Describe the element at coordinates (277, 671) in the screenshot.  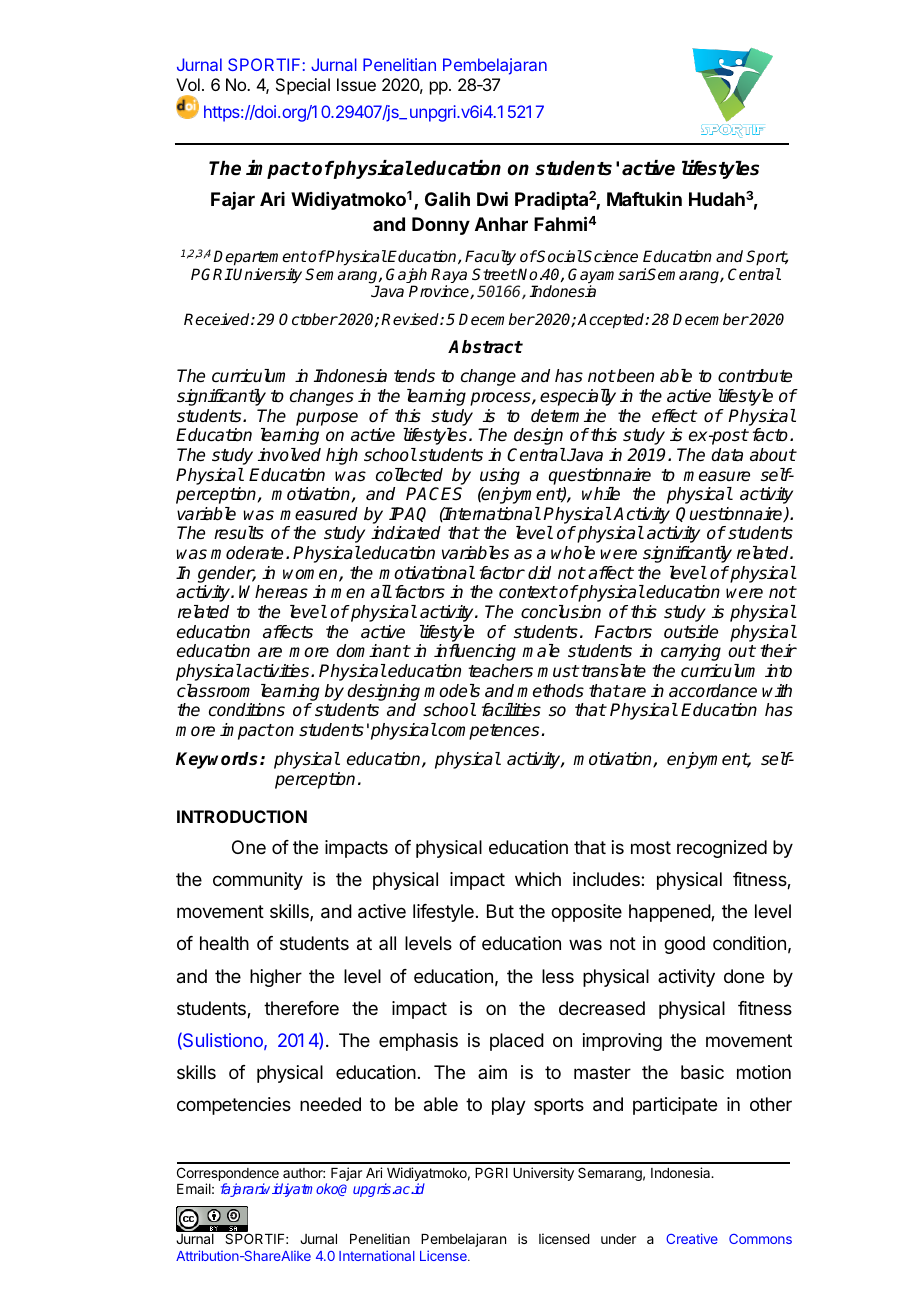
I see `activities` at that location.
